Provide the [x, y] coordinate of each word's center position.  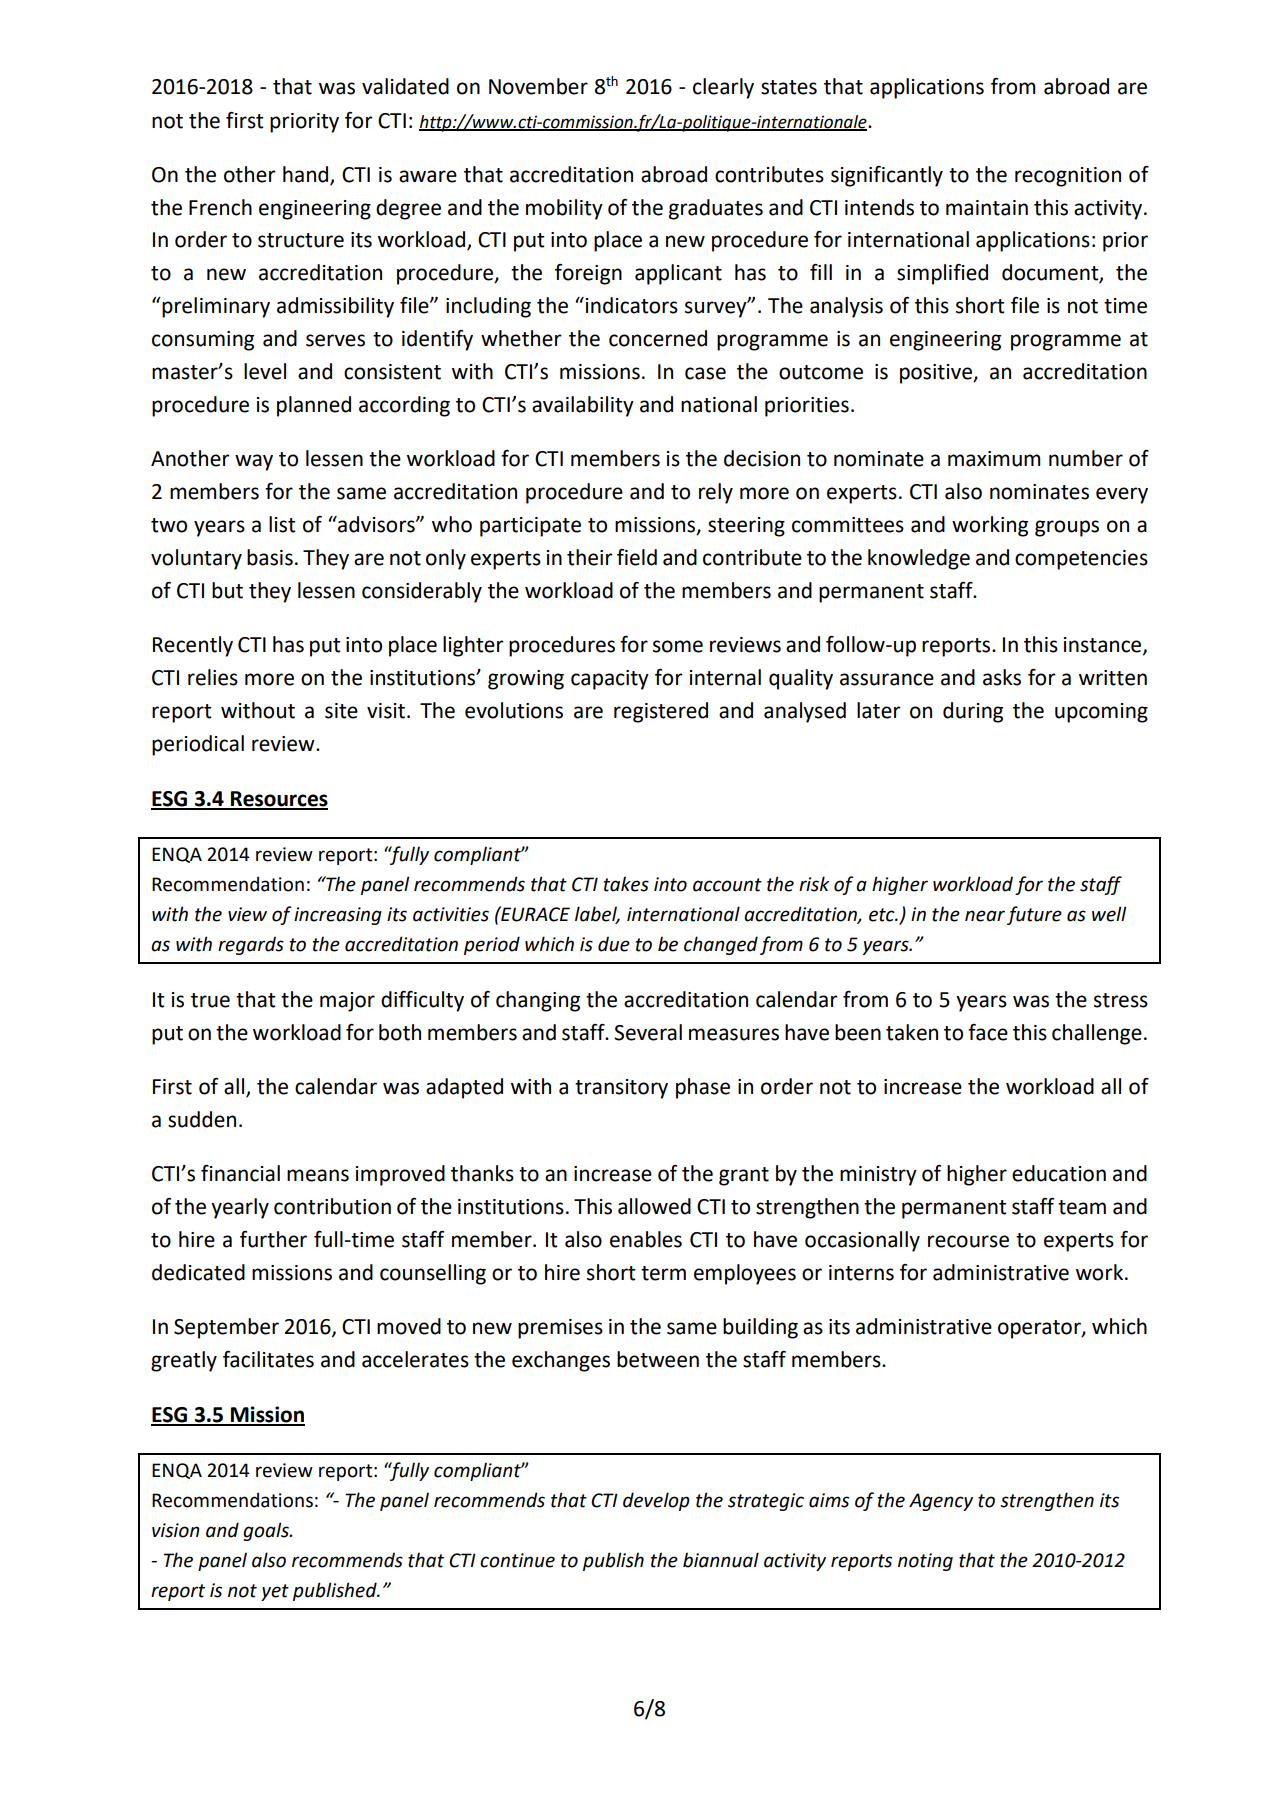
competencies [1081, 560]
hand [307, 175]
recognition [1068, 177]
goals [267, 1531]
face [988, 1032]
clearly [723, 88]
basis [270, 557]
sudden [202, 1119]
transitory [621, 1089]
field [637, 557]
